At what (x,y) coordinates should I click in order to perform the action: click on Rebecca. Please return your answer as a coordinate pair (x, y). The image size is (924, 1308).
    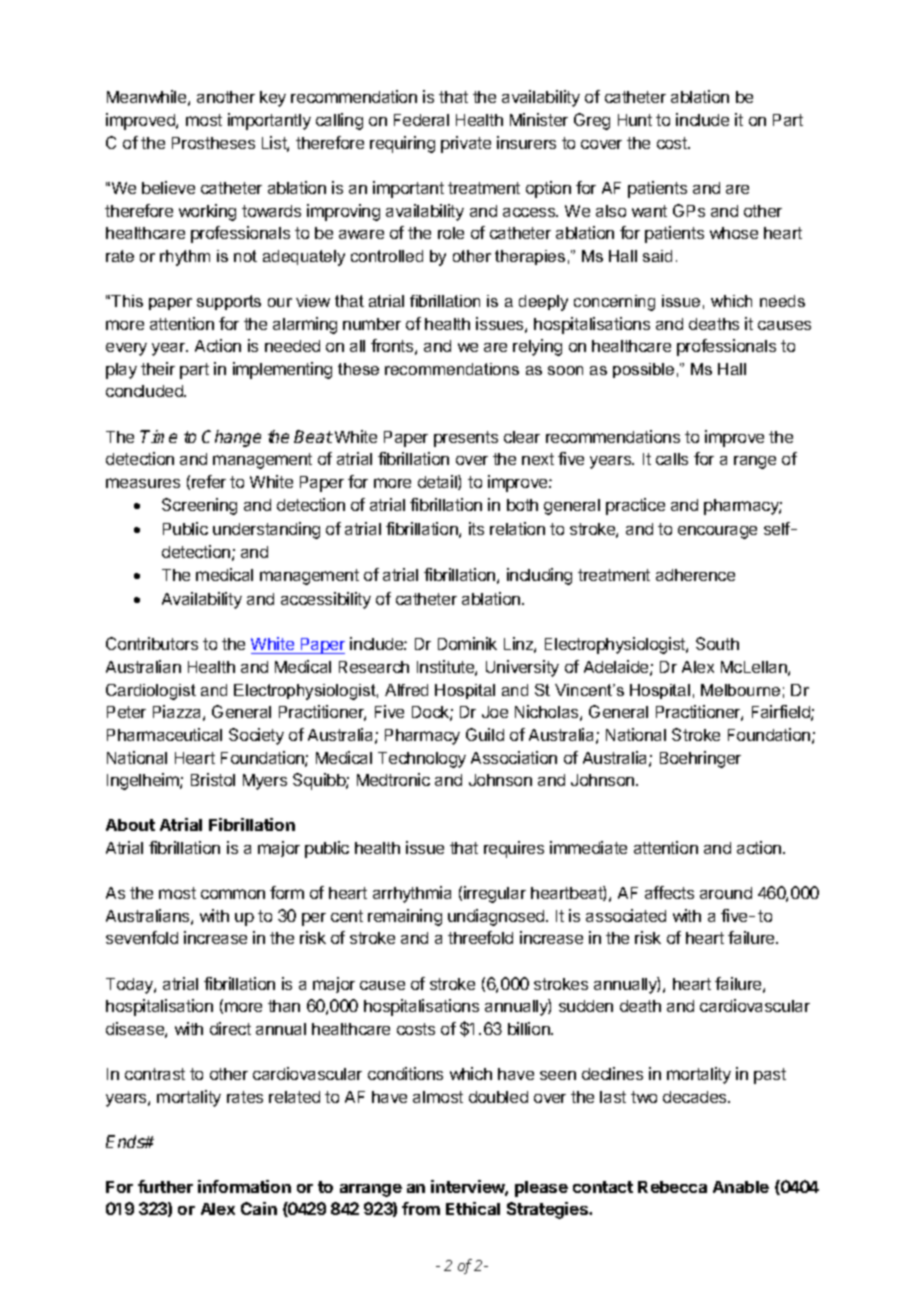
    Looking at the image, I should click on (672, 1187).
